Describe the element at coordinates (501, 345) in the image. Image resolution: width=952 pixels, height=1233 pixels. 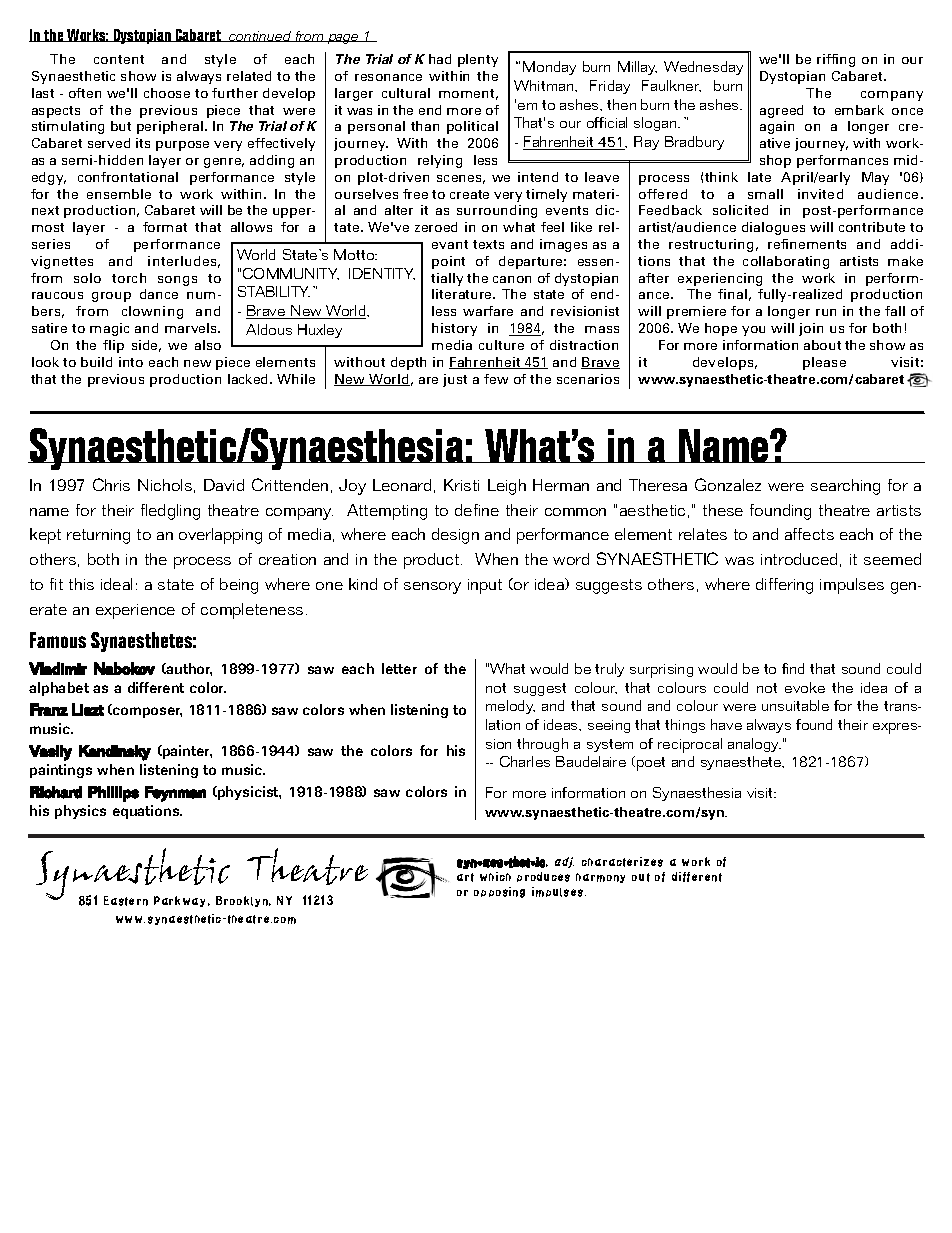
I see `culture` at that location.
